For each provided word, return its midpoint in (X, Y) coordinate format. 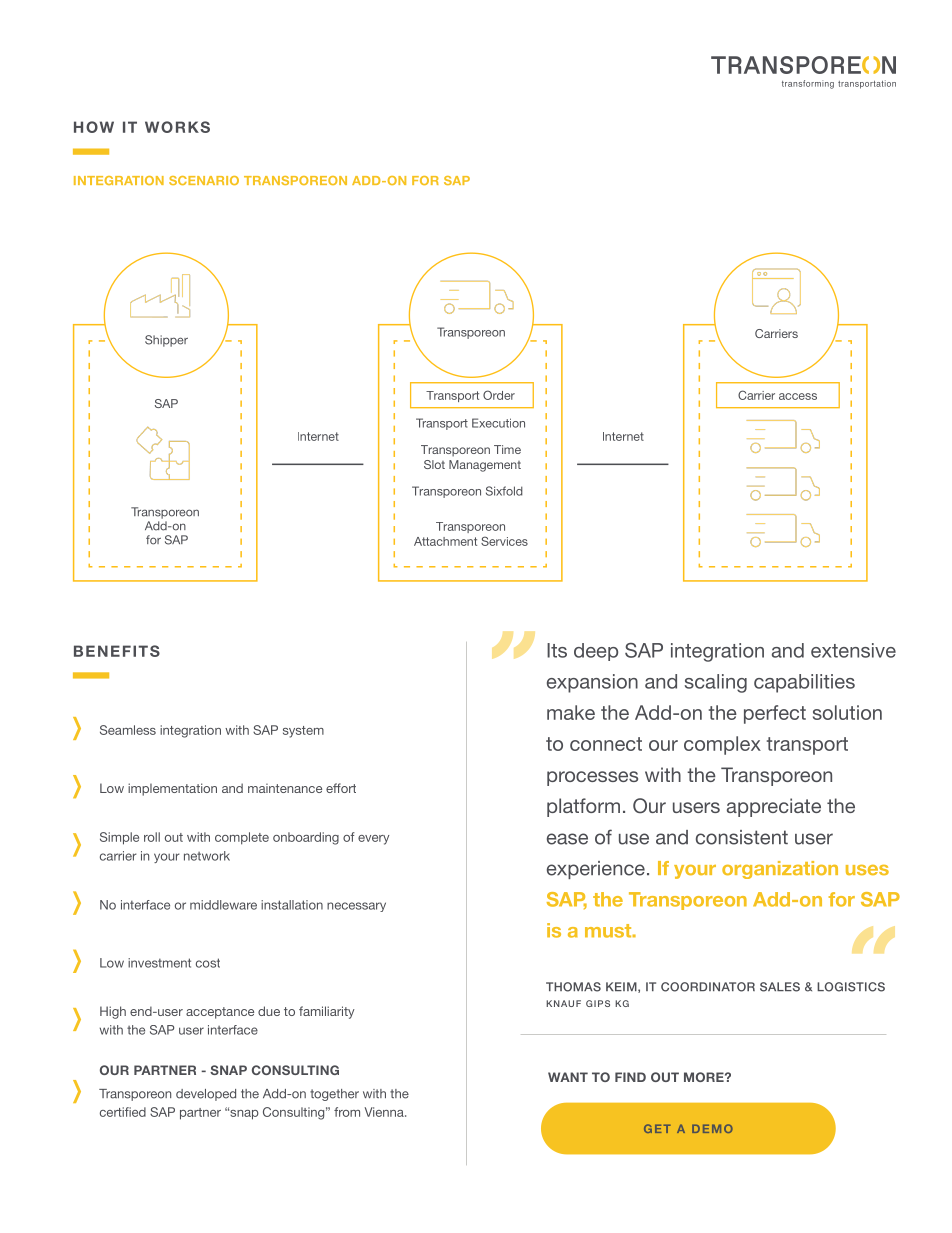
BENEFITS (117, 651)
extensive (853, 650)
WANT (568, 1077)
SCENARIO (204, 180)
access (798, 396)
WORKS (177, 127)
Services (504, 541)
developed (206, 1095)
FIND (630, 1077)
